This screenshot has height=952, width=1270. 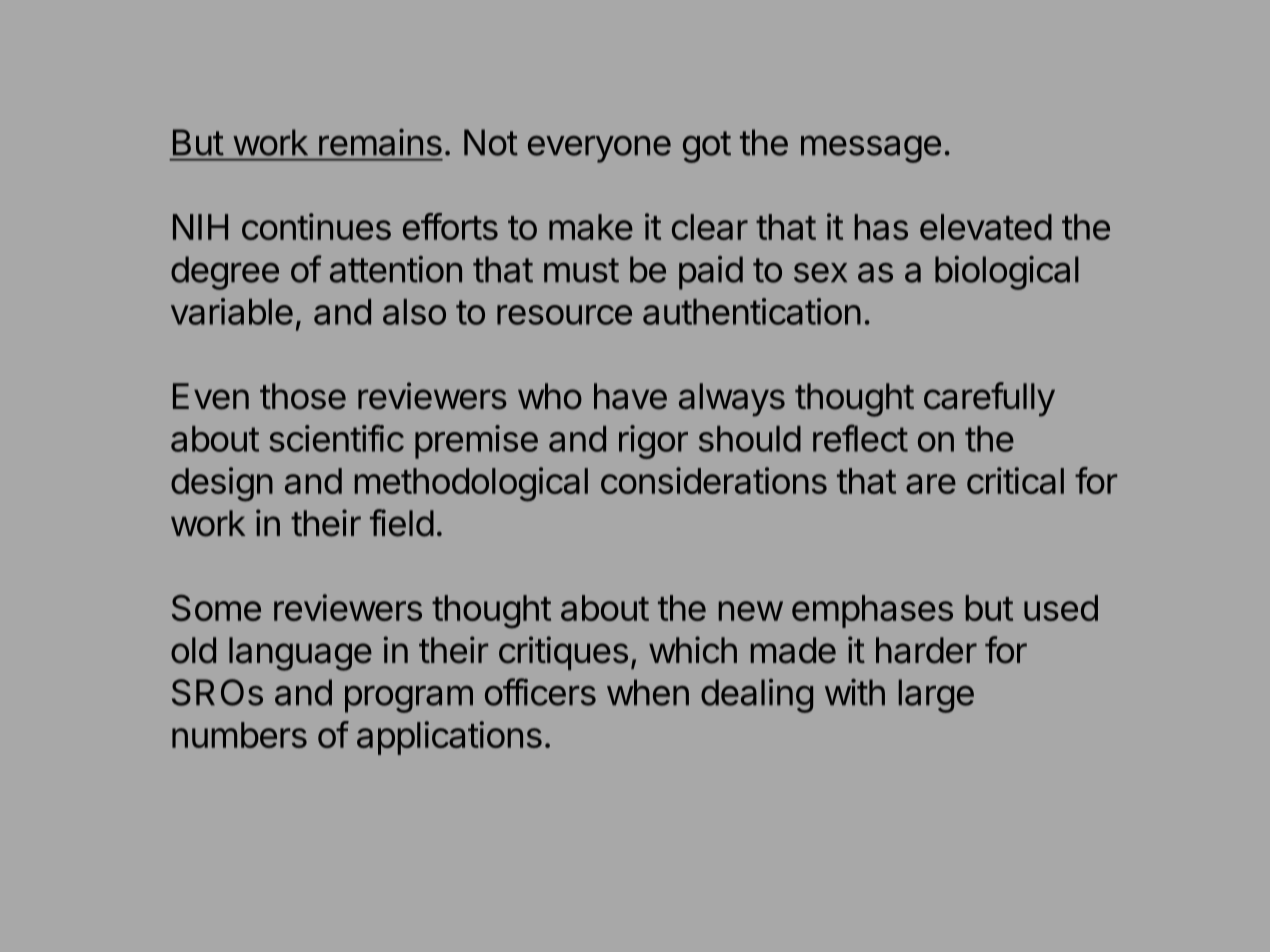 What do you see at coordinates (871, 149) in the screenshot?
I see `message` at bounding box center [871, 149].
